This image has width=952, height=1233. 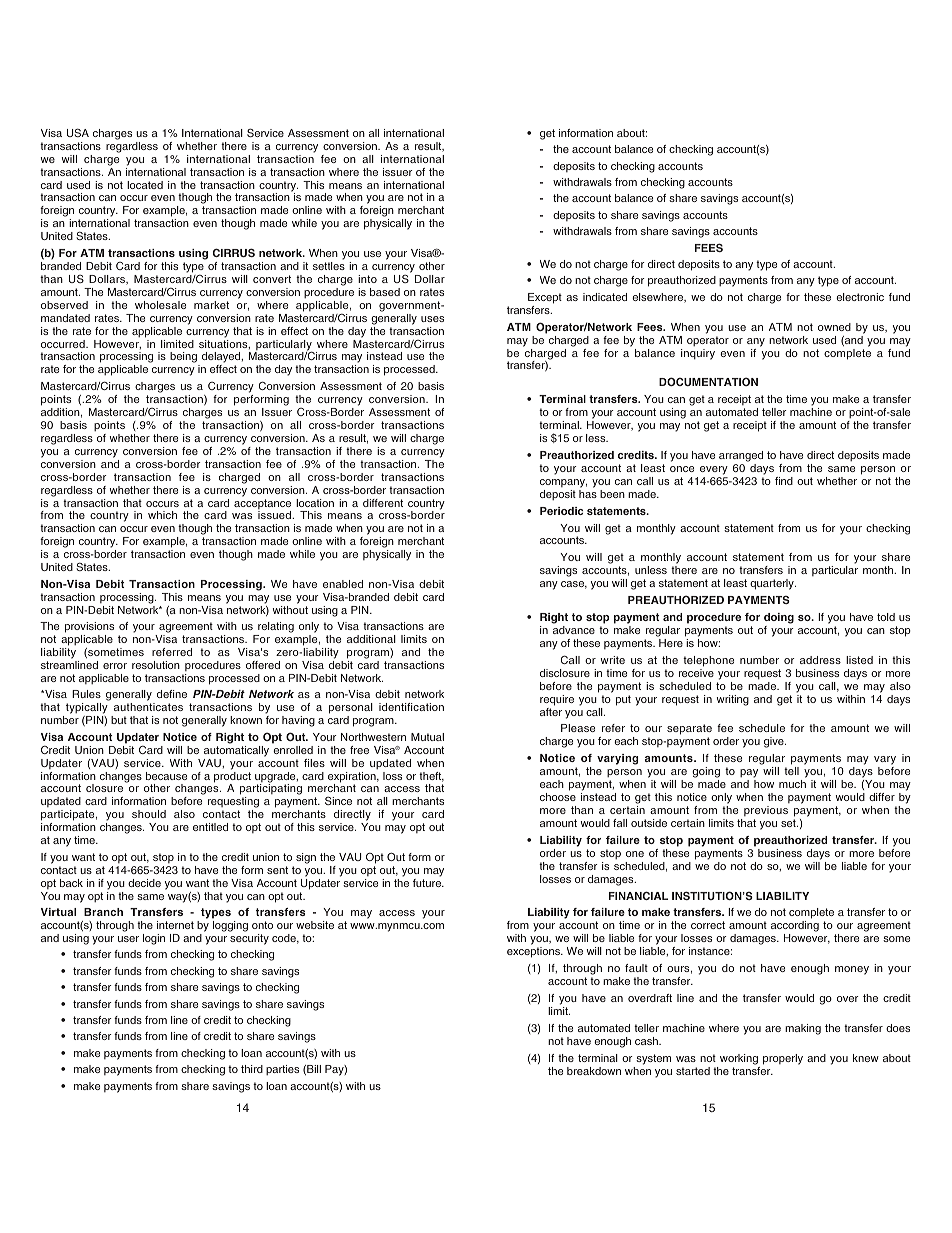 What do you see at coordinates (574, 630) in the image?
I see `advance` at bounding box center [574, 630].
